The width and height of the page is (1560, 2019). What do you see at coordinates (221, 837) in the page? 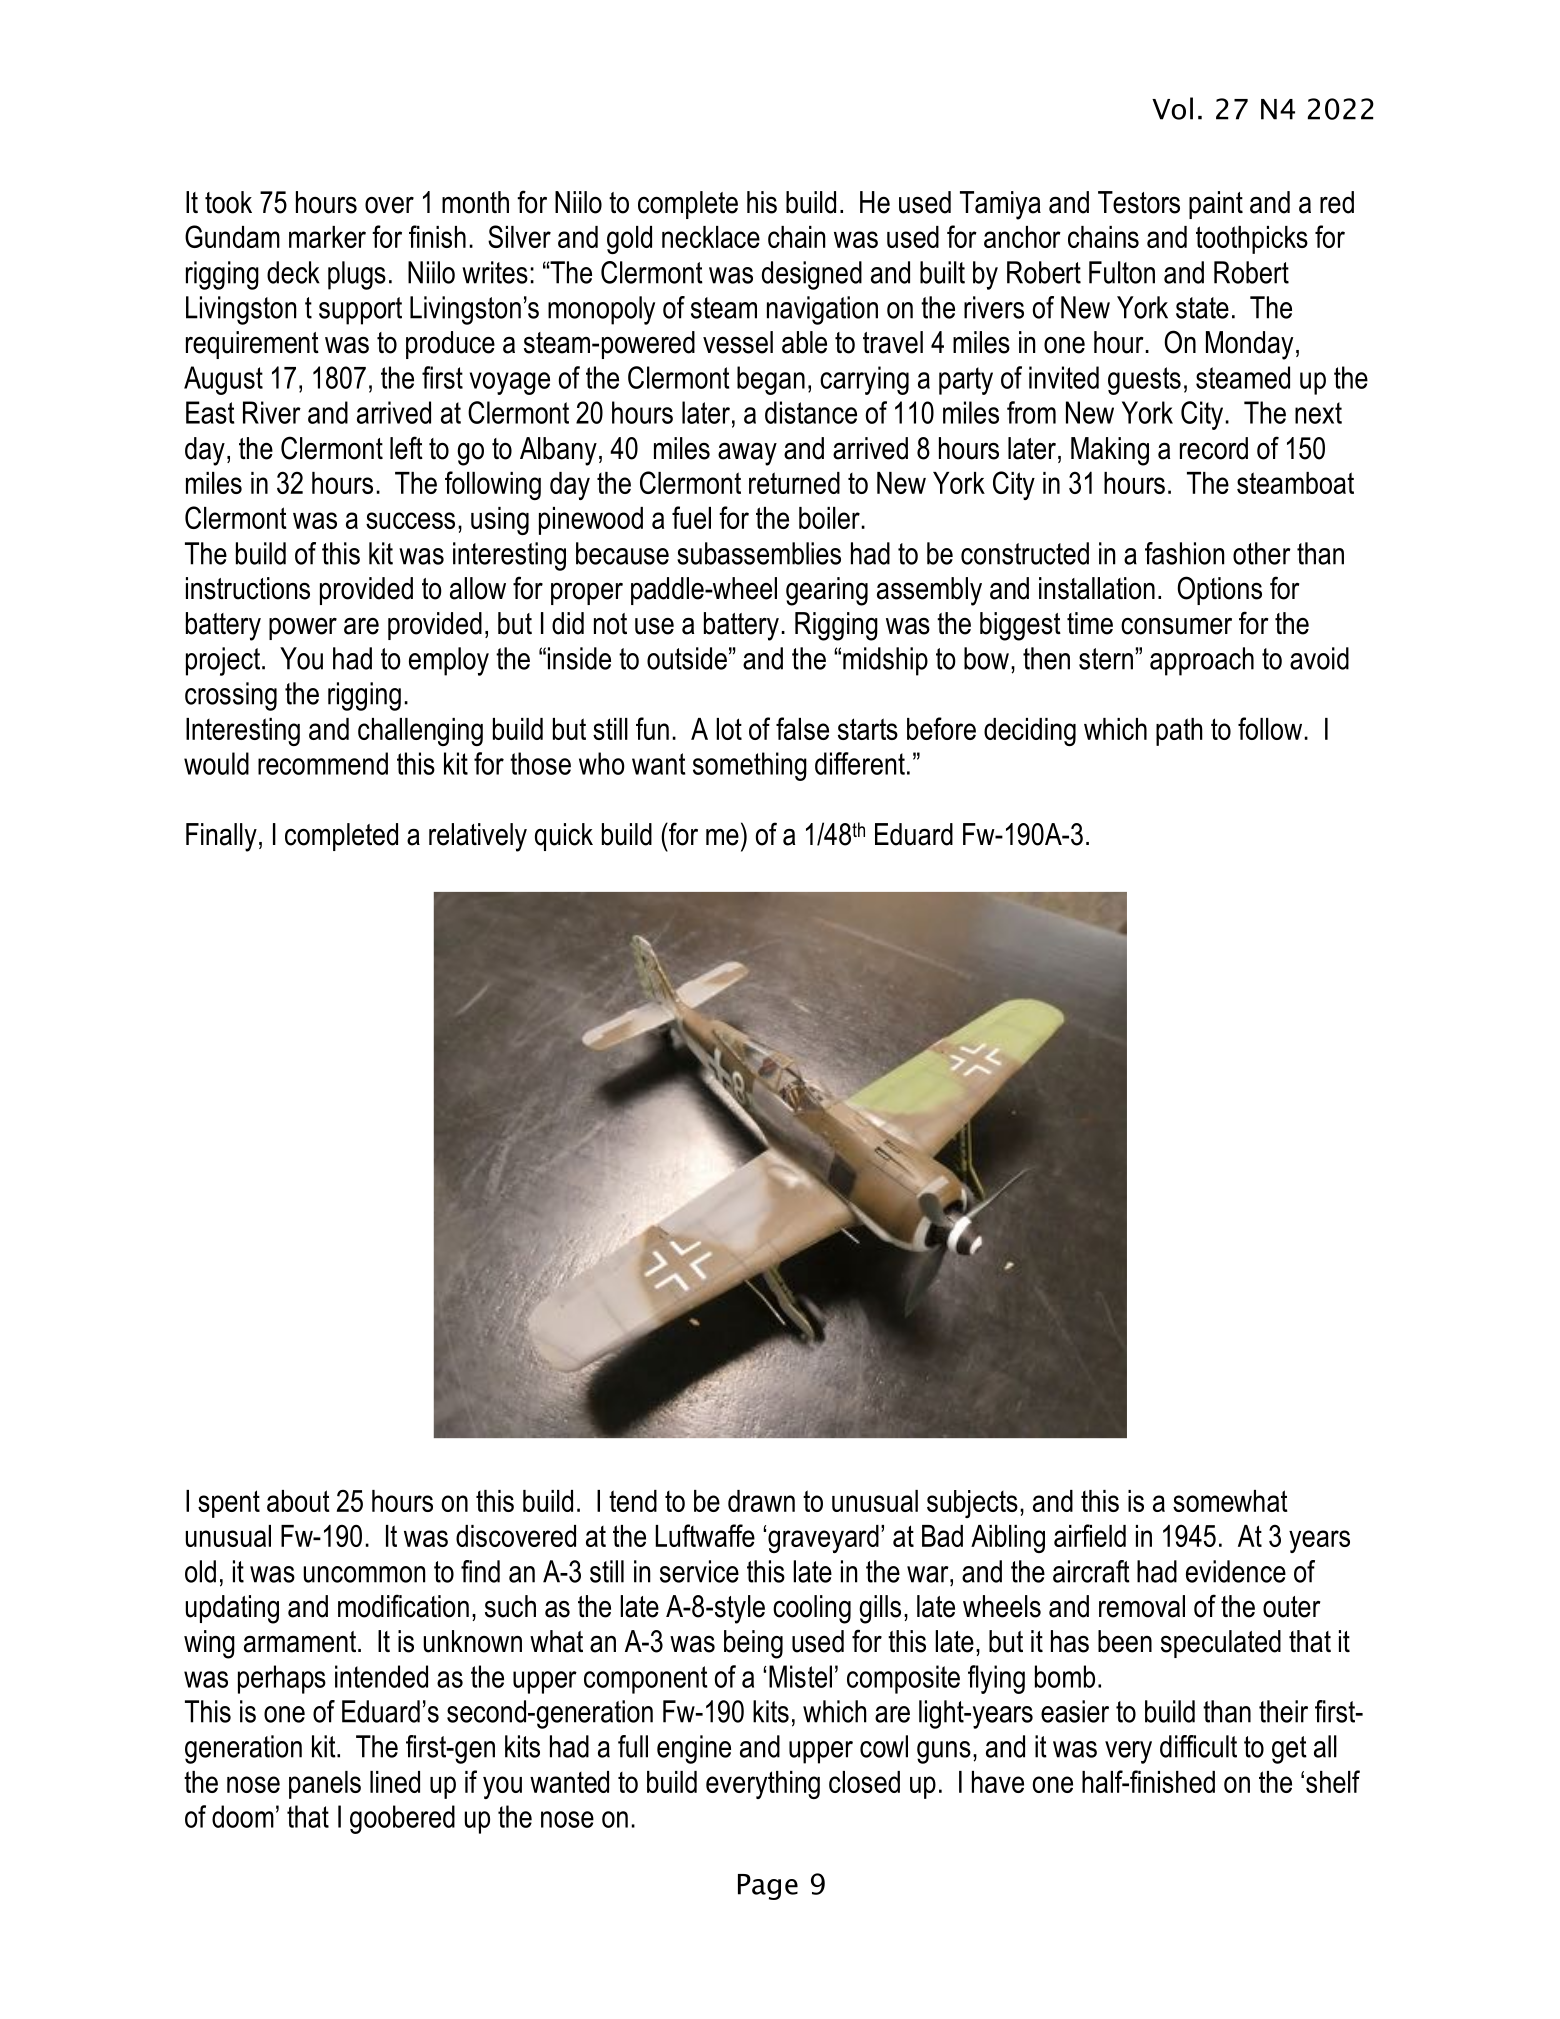
I see `Finally` at bounding box center [221, 837].
